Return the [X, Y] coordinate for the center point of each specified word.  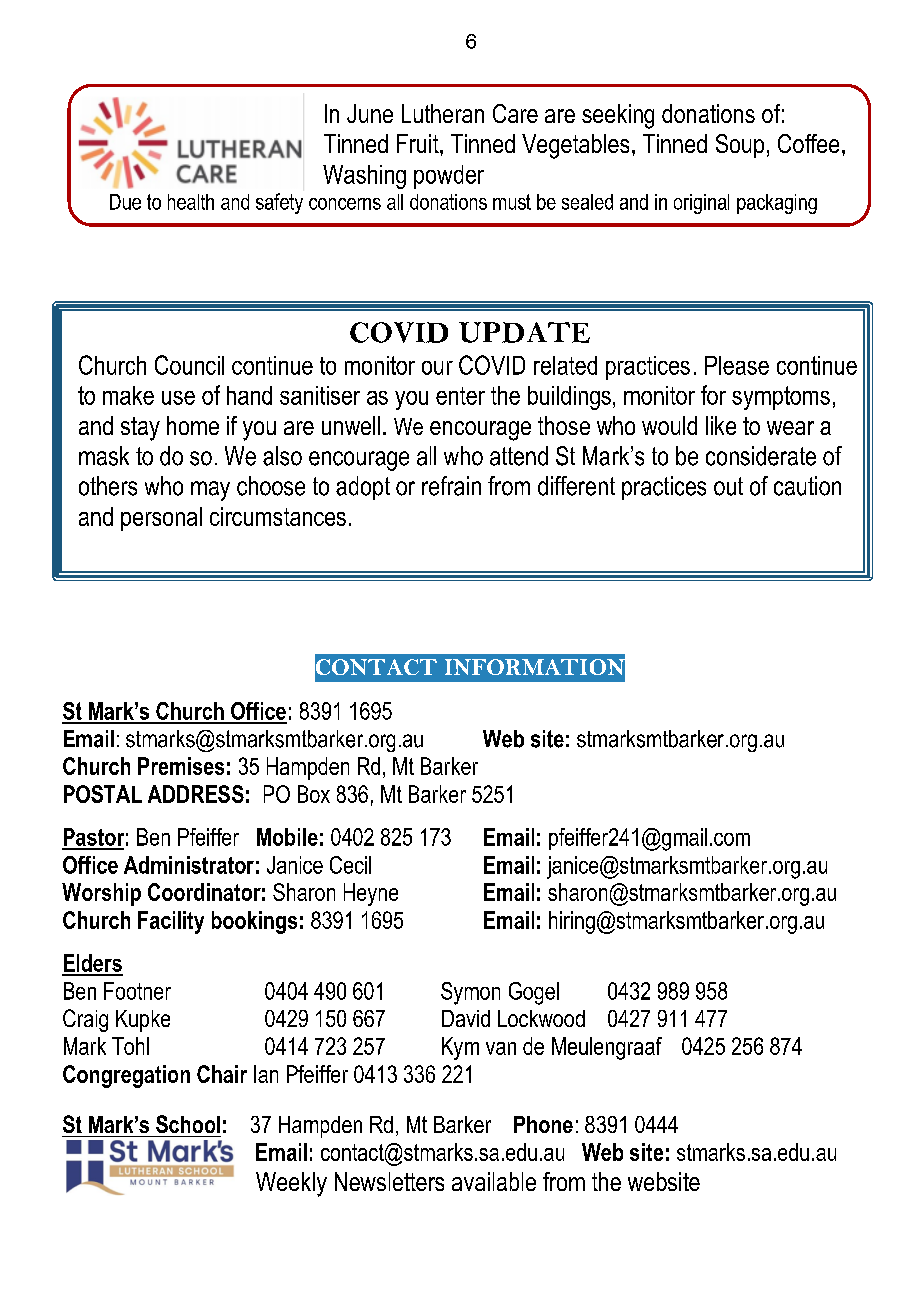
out [728, 486]
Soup [740, 146]
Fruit [419, 143]
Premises [181, 766]
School [188, 1124]
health [191, 202]
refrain [451, 486]
